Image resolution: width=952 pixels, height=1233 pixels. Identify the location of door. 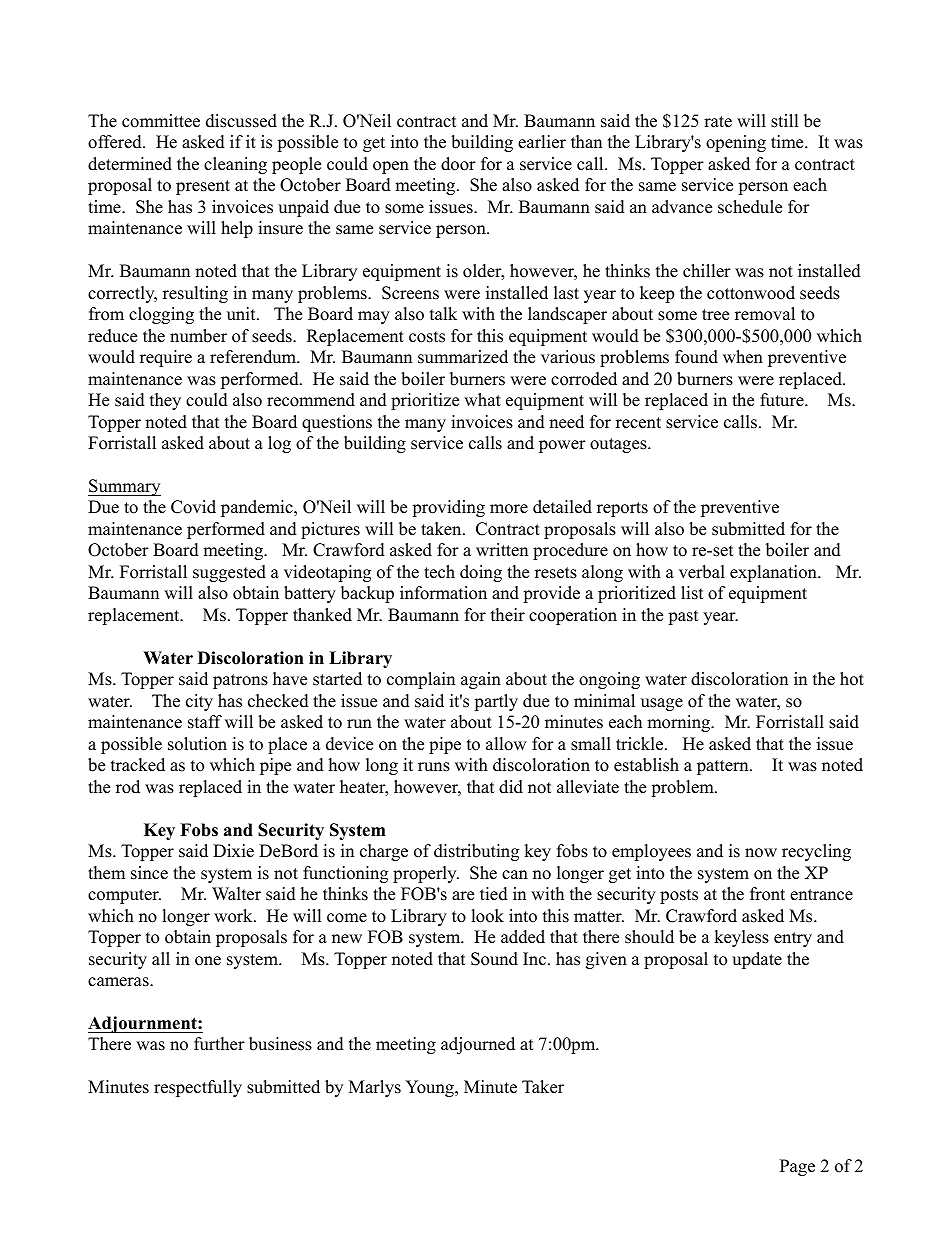
(458, 164).
